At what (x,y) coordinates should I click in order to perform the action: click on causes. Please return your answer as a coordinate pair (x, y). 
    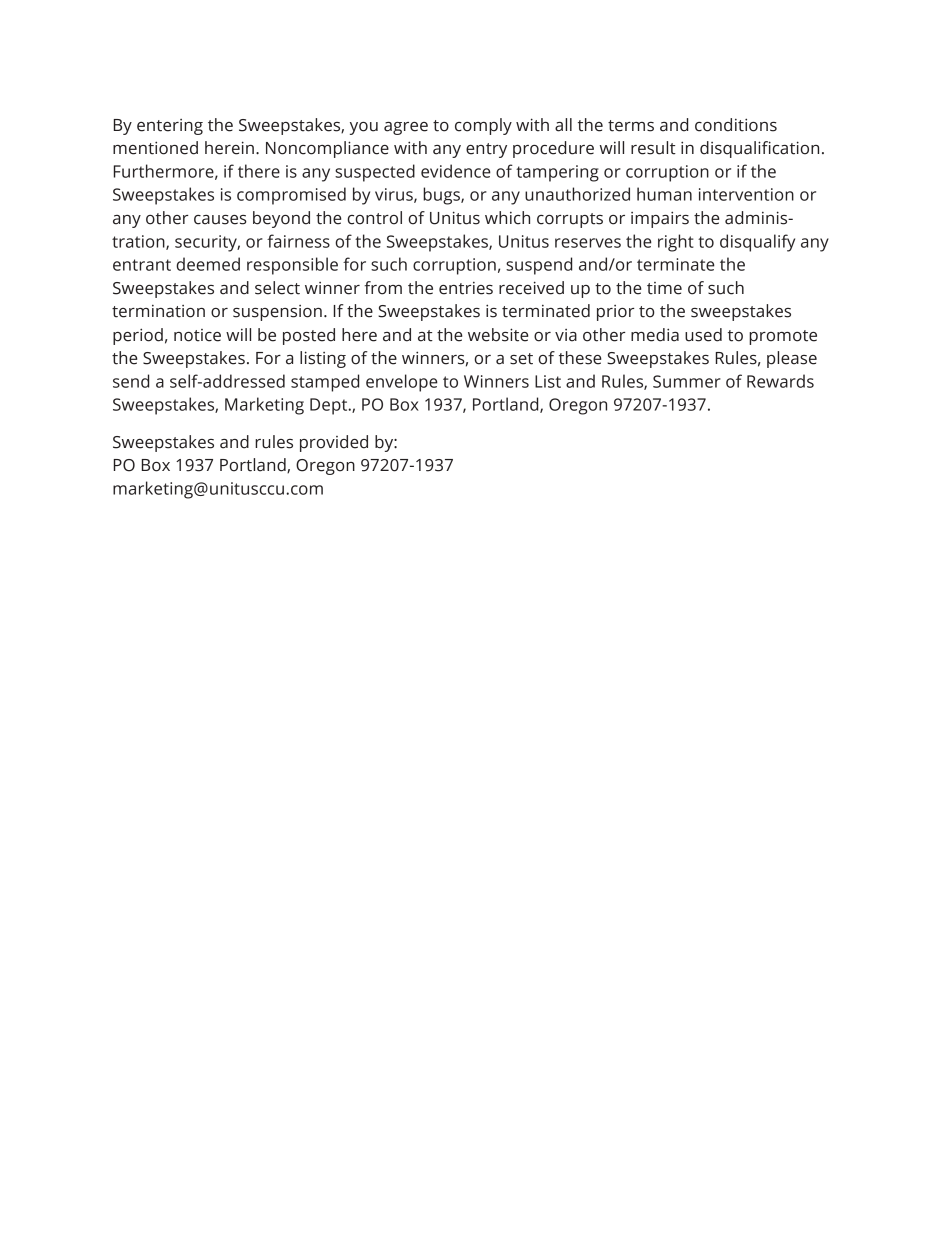
    Looking at the image, I should click on (220, 220).
